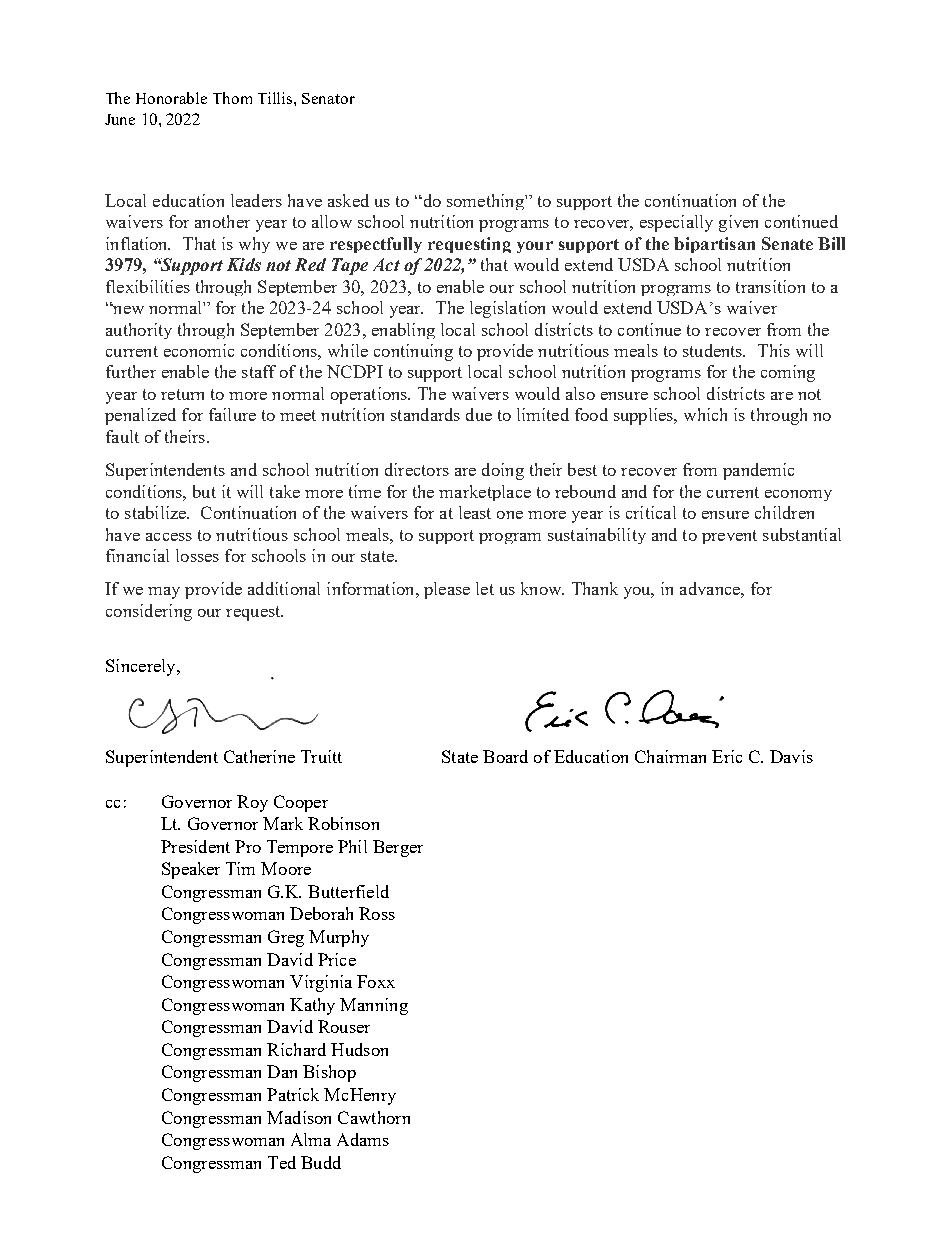 Image resolution: width=952 pixels, height=1233 pixels. What do you see at coordinates (729, 537) in the page?
I see `prevent` at bounding box center [729, 537].
